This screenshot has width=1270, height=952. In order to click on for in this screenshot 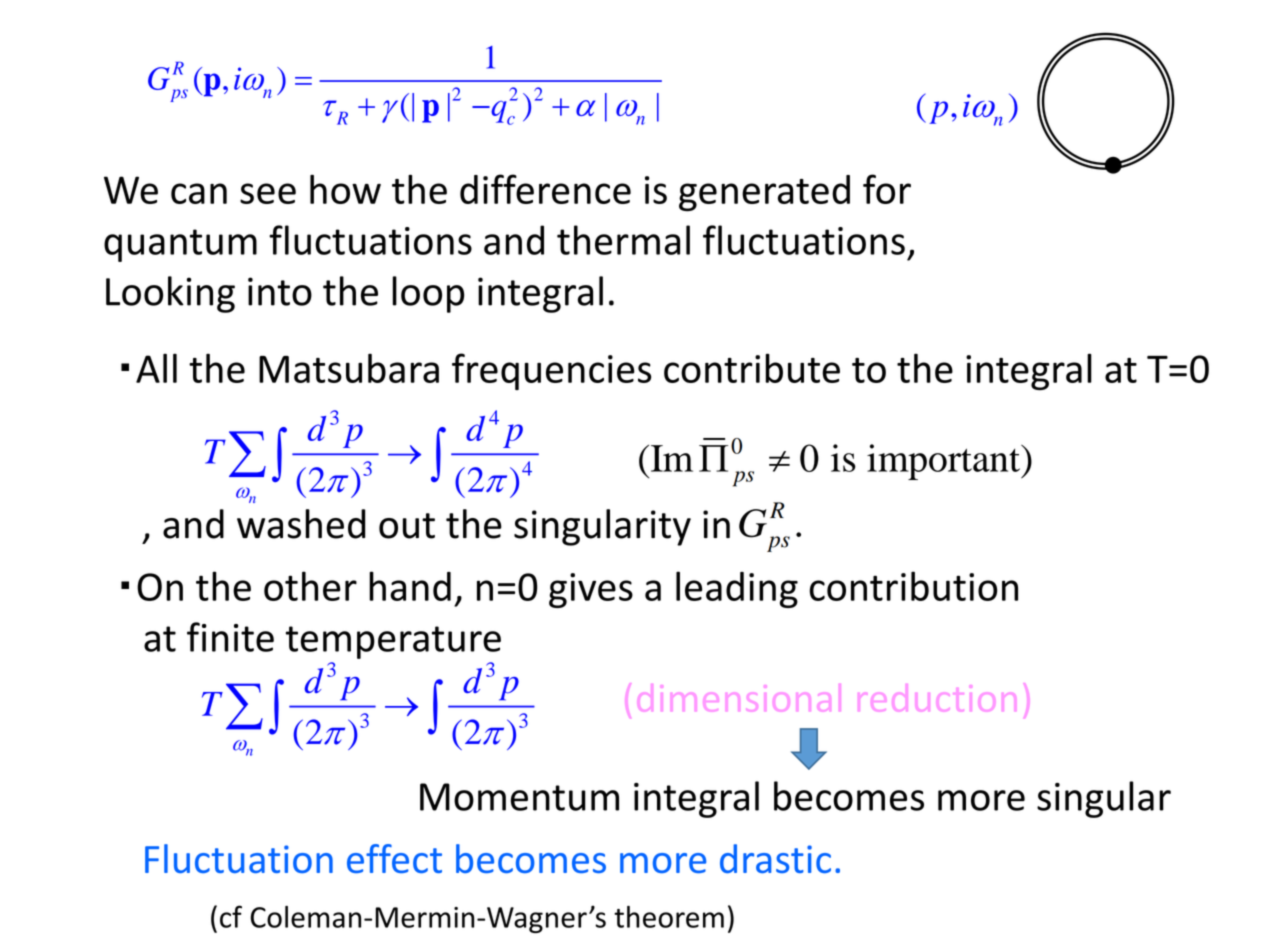, I will do `click(887, 189)`.
